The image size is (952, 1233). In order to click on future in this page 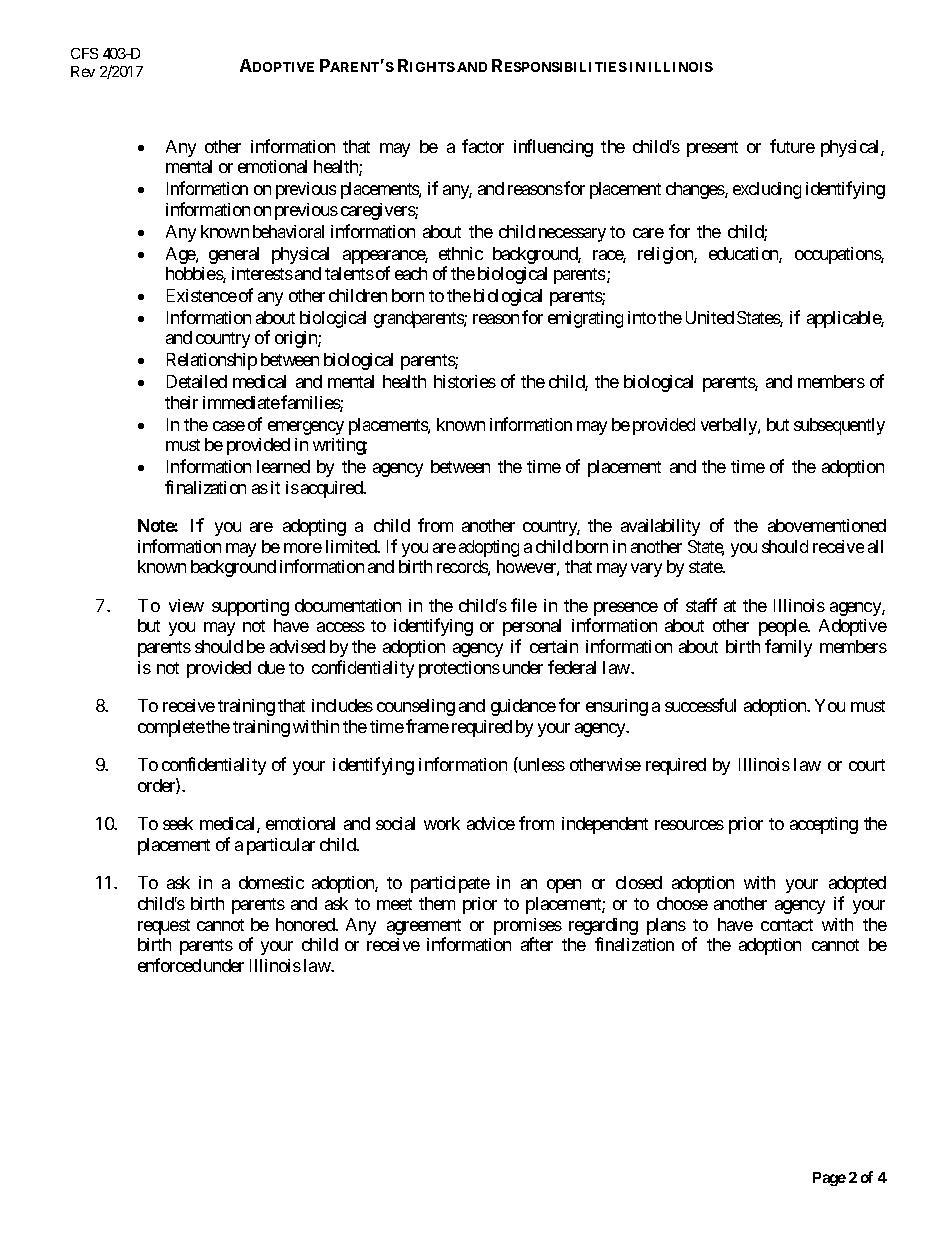, I will do `click(792, 146)`.
